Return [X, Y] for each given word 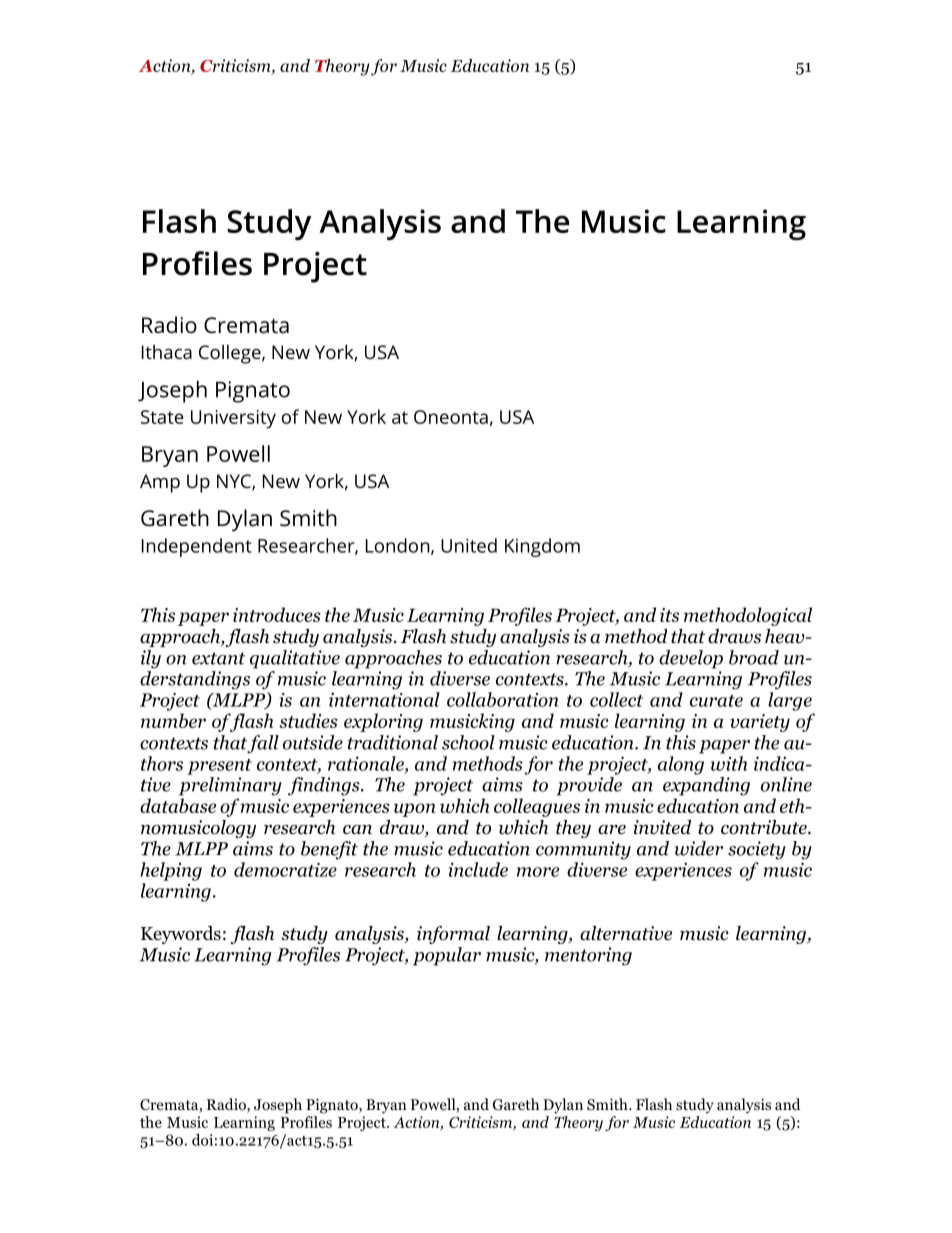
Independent [197, 547]
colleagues [537, 807]
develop [691, 659]
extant [218, 658]
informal [453, 935]
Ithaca [167, 352]
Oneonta [451, 417]
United [469, 545]
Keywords [181, 935]
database [178, 805]
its [669, 615]
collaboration [503, 699]
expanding [706, 786]
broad [754, 657]
